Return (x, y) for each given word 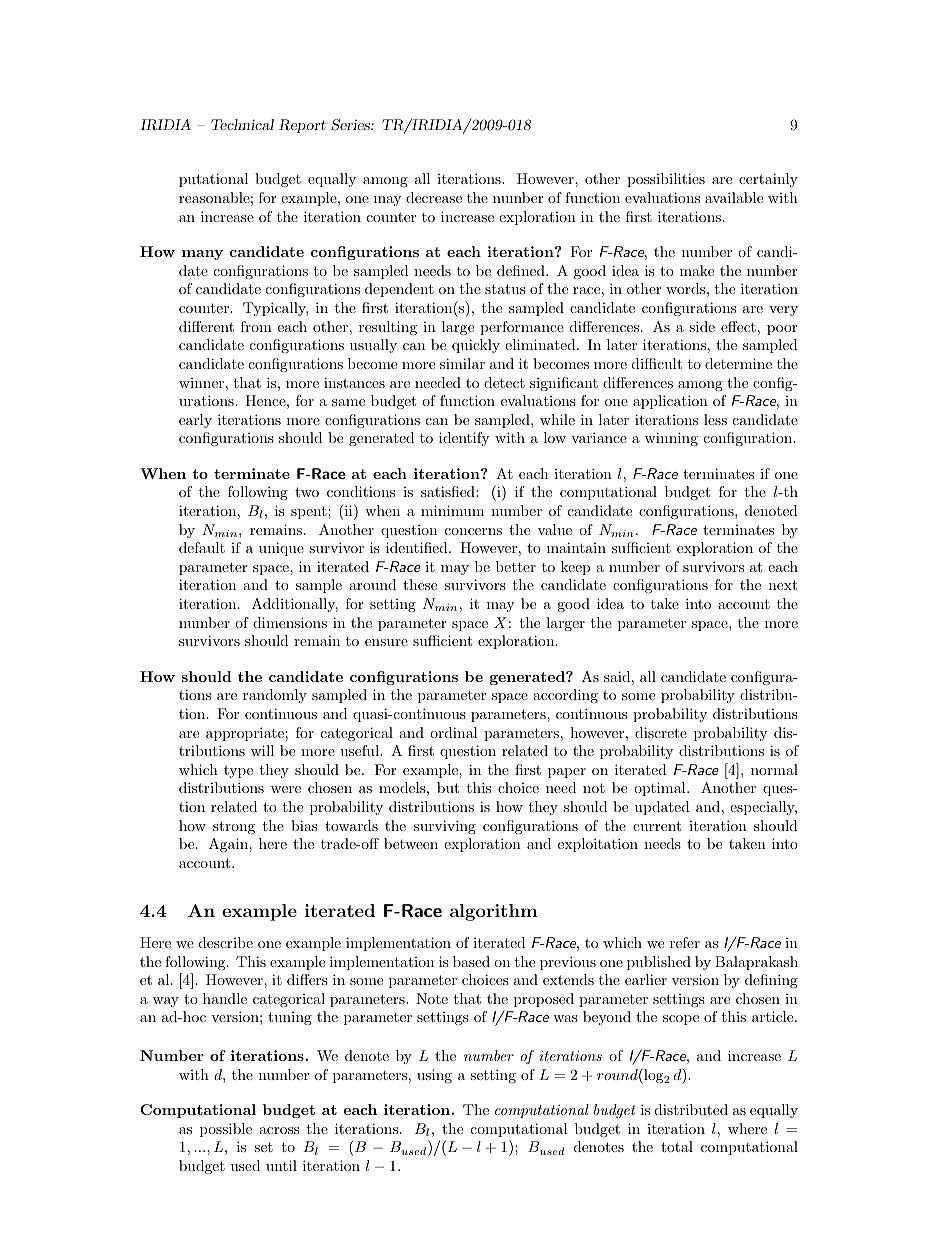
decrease (434, 197)
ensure (386, 642)
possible (226, 1130)
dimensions (290, 622)
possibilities (666, 180)
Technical (242, 124)
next (783, 585)
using (434, 1076)
